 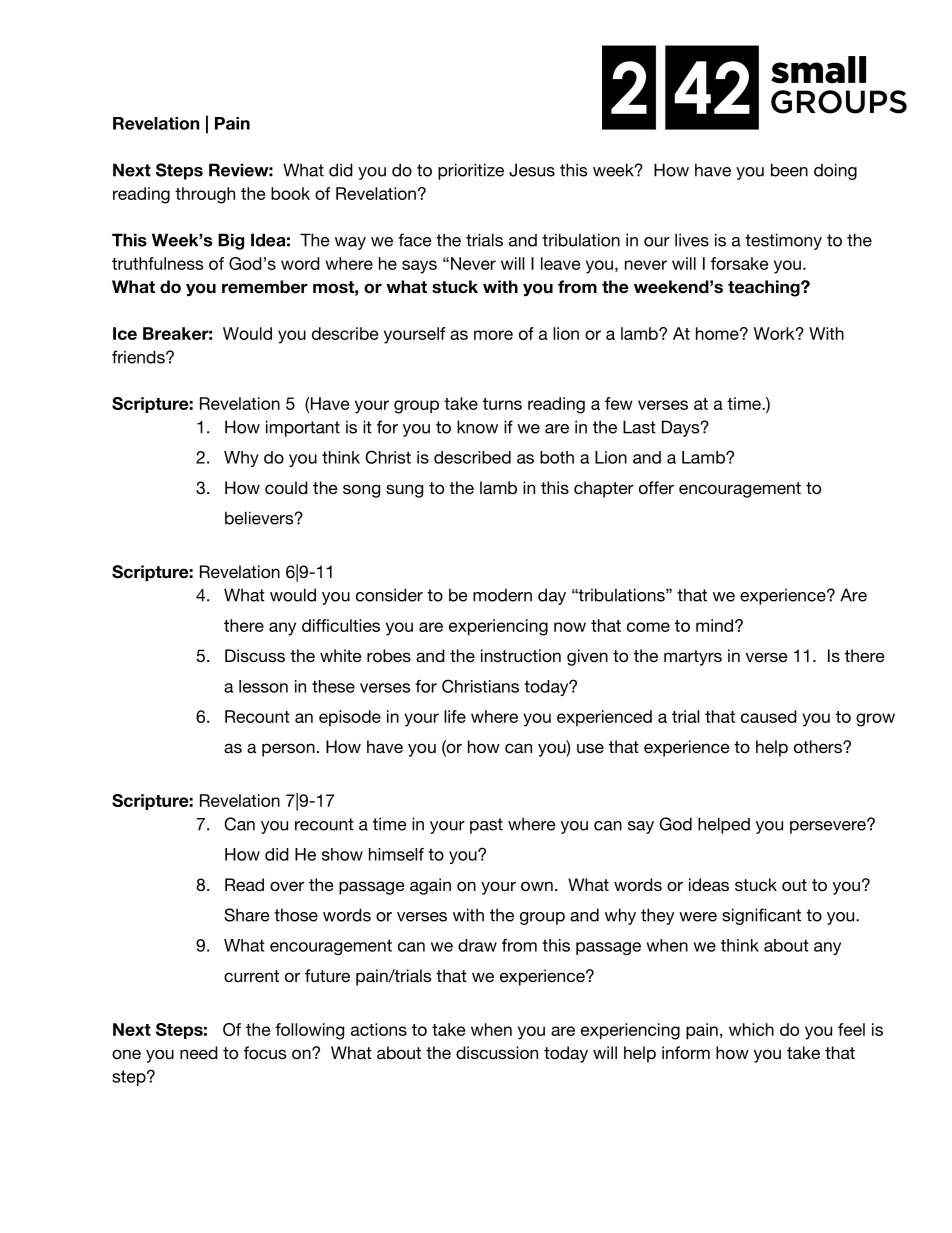 I want to click on need, so click(x=199, y=1052).
